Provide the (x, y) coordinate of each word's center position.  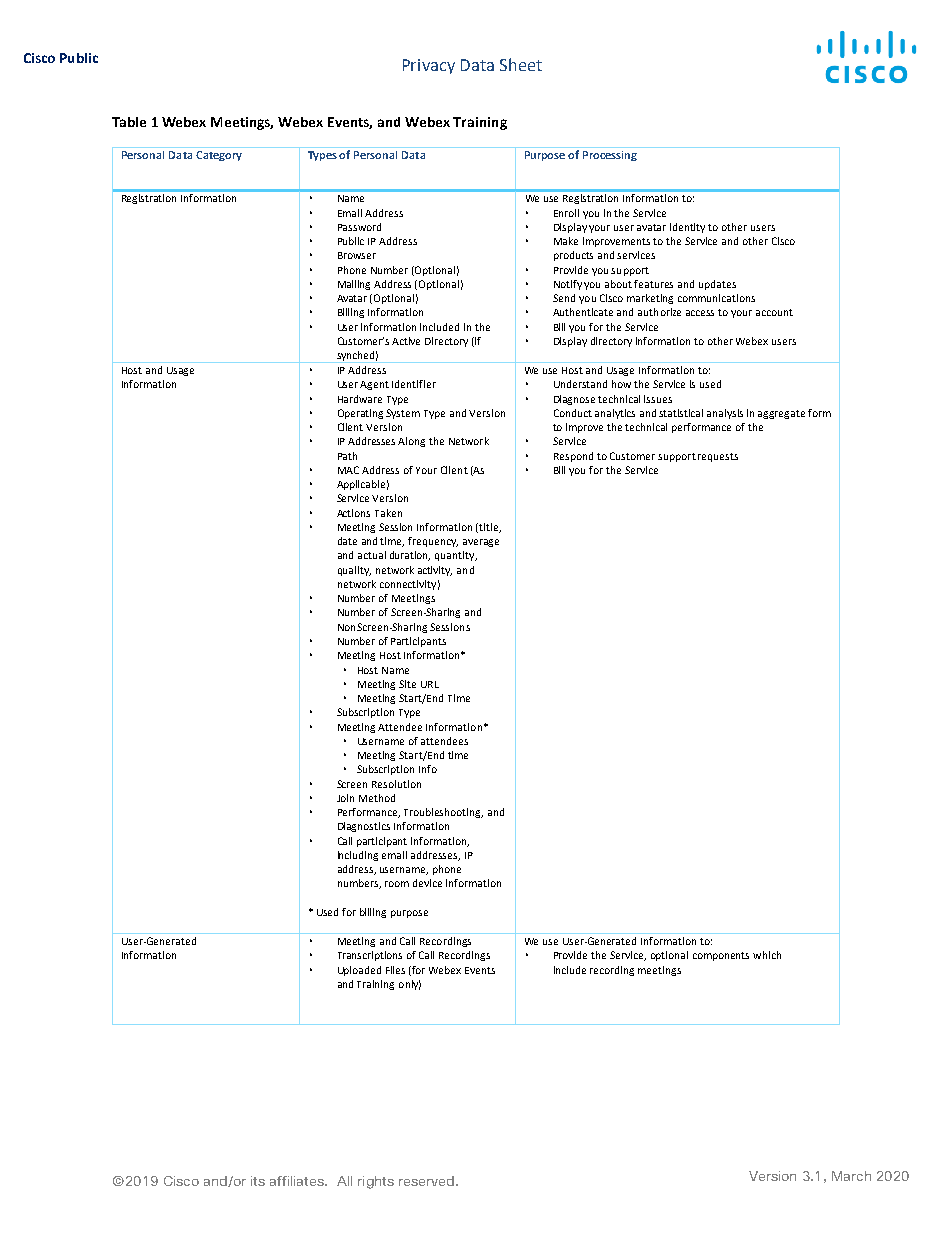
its (258, 1181)
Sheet (521, 64)
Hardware (360, 399)
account (774, 312)
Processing (610, 156)
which (767, 955)
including (358, 856)
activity (435, 571)
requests (718, 457)
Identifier (414, 384)
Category (219, 156)
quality (354, 571)
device (427, 883)
